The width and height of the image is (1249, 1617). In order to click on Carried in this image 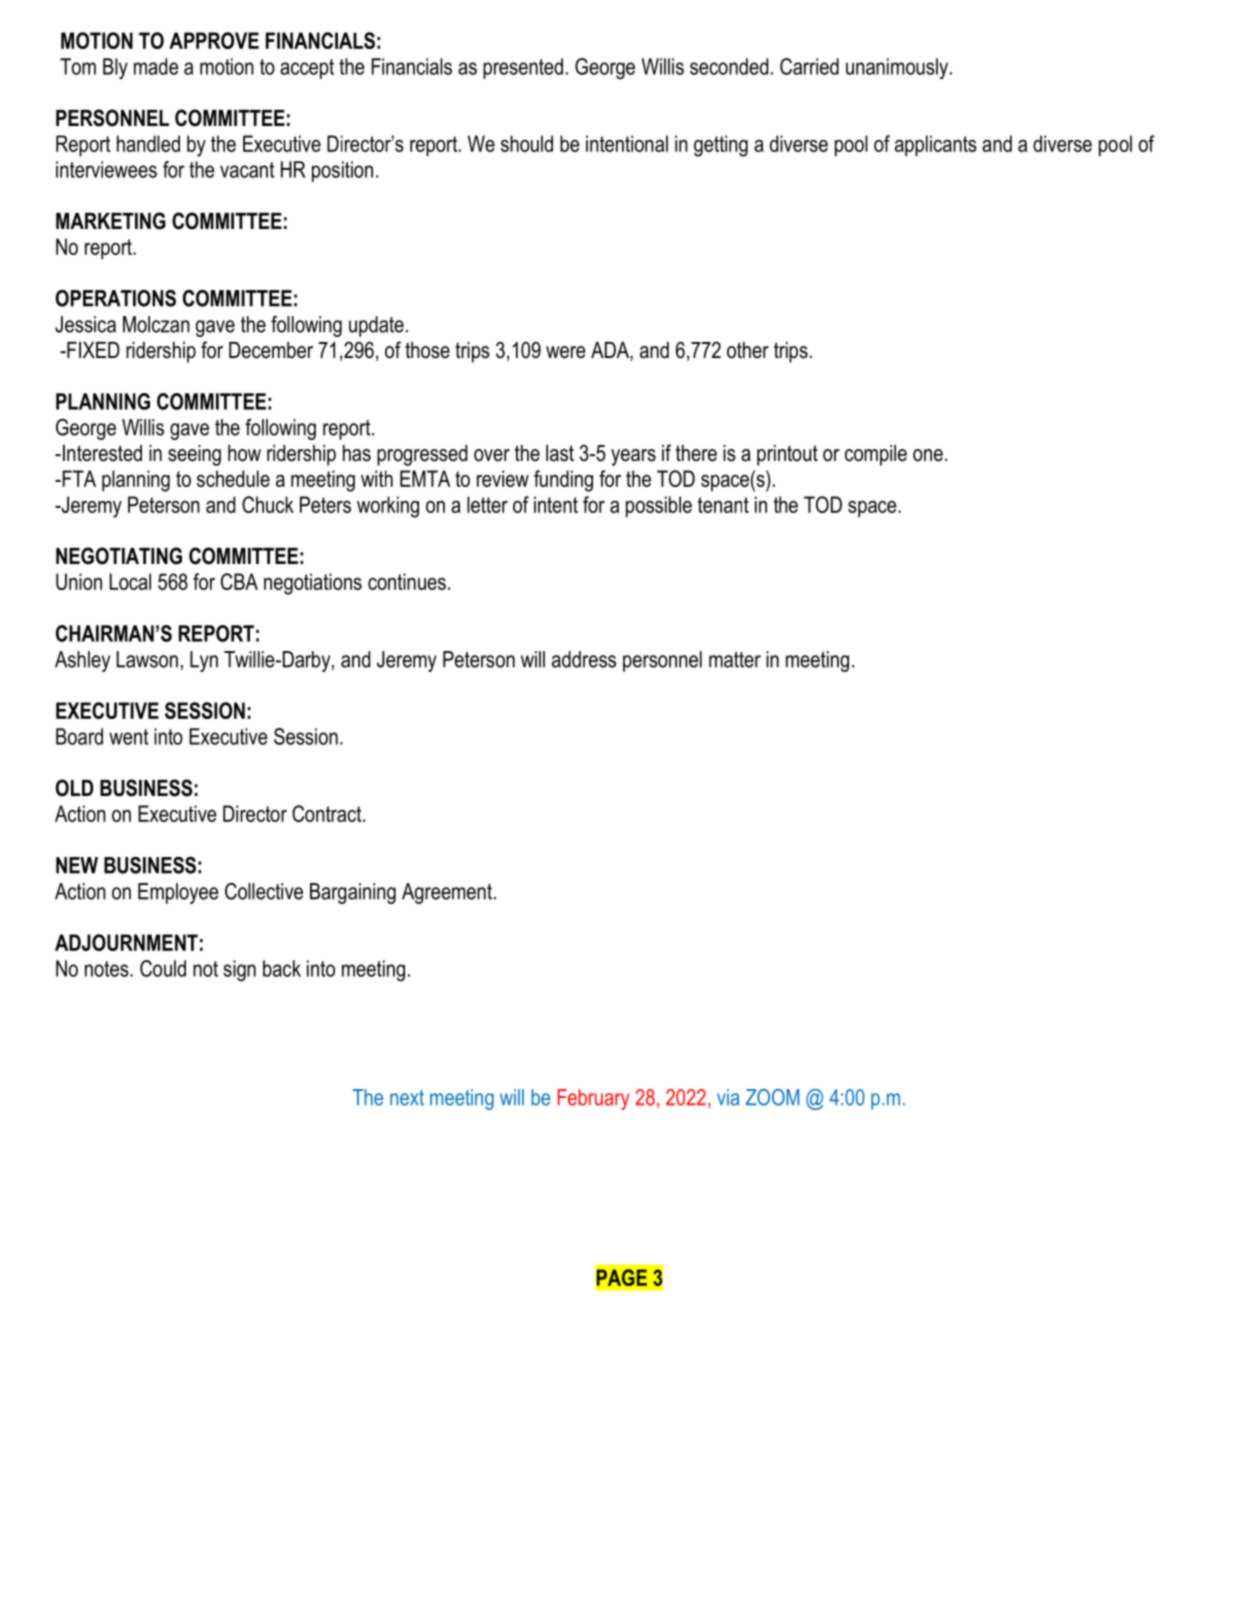, I will do `click(809, 66)`.
